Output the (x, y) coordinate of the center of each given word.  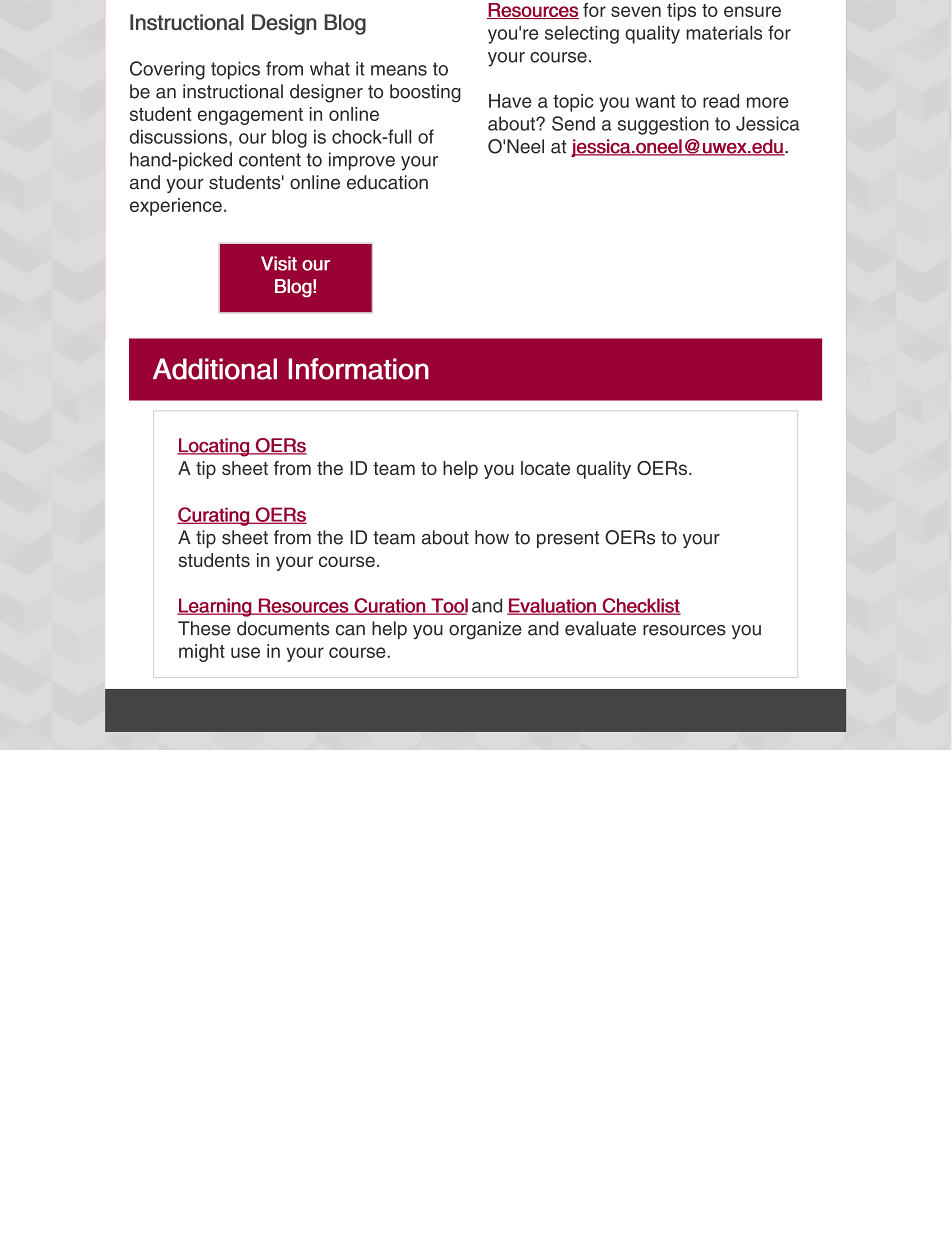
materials (724, 33)
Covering (167, 70)
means (399, 70)
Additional (215, 369)
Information (358, 369)
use (245, 652)
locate (545, 468)
